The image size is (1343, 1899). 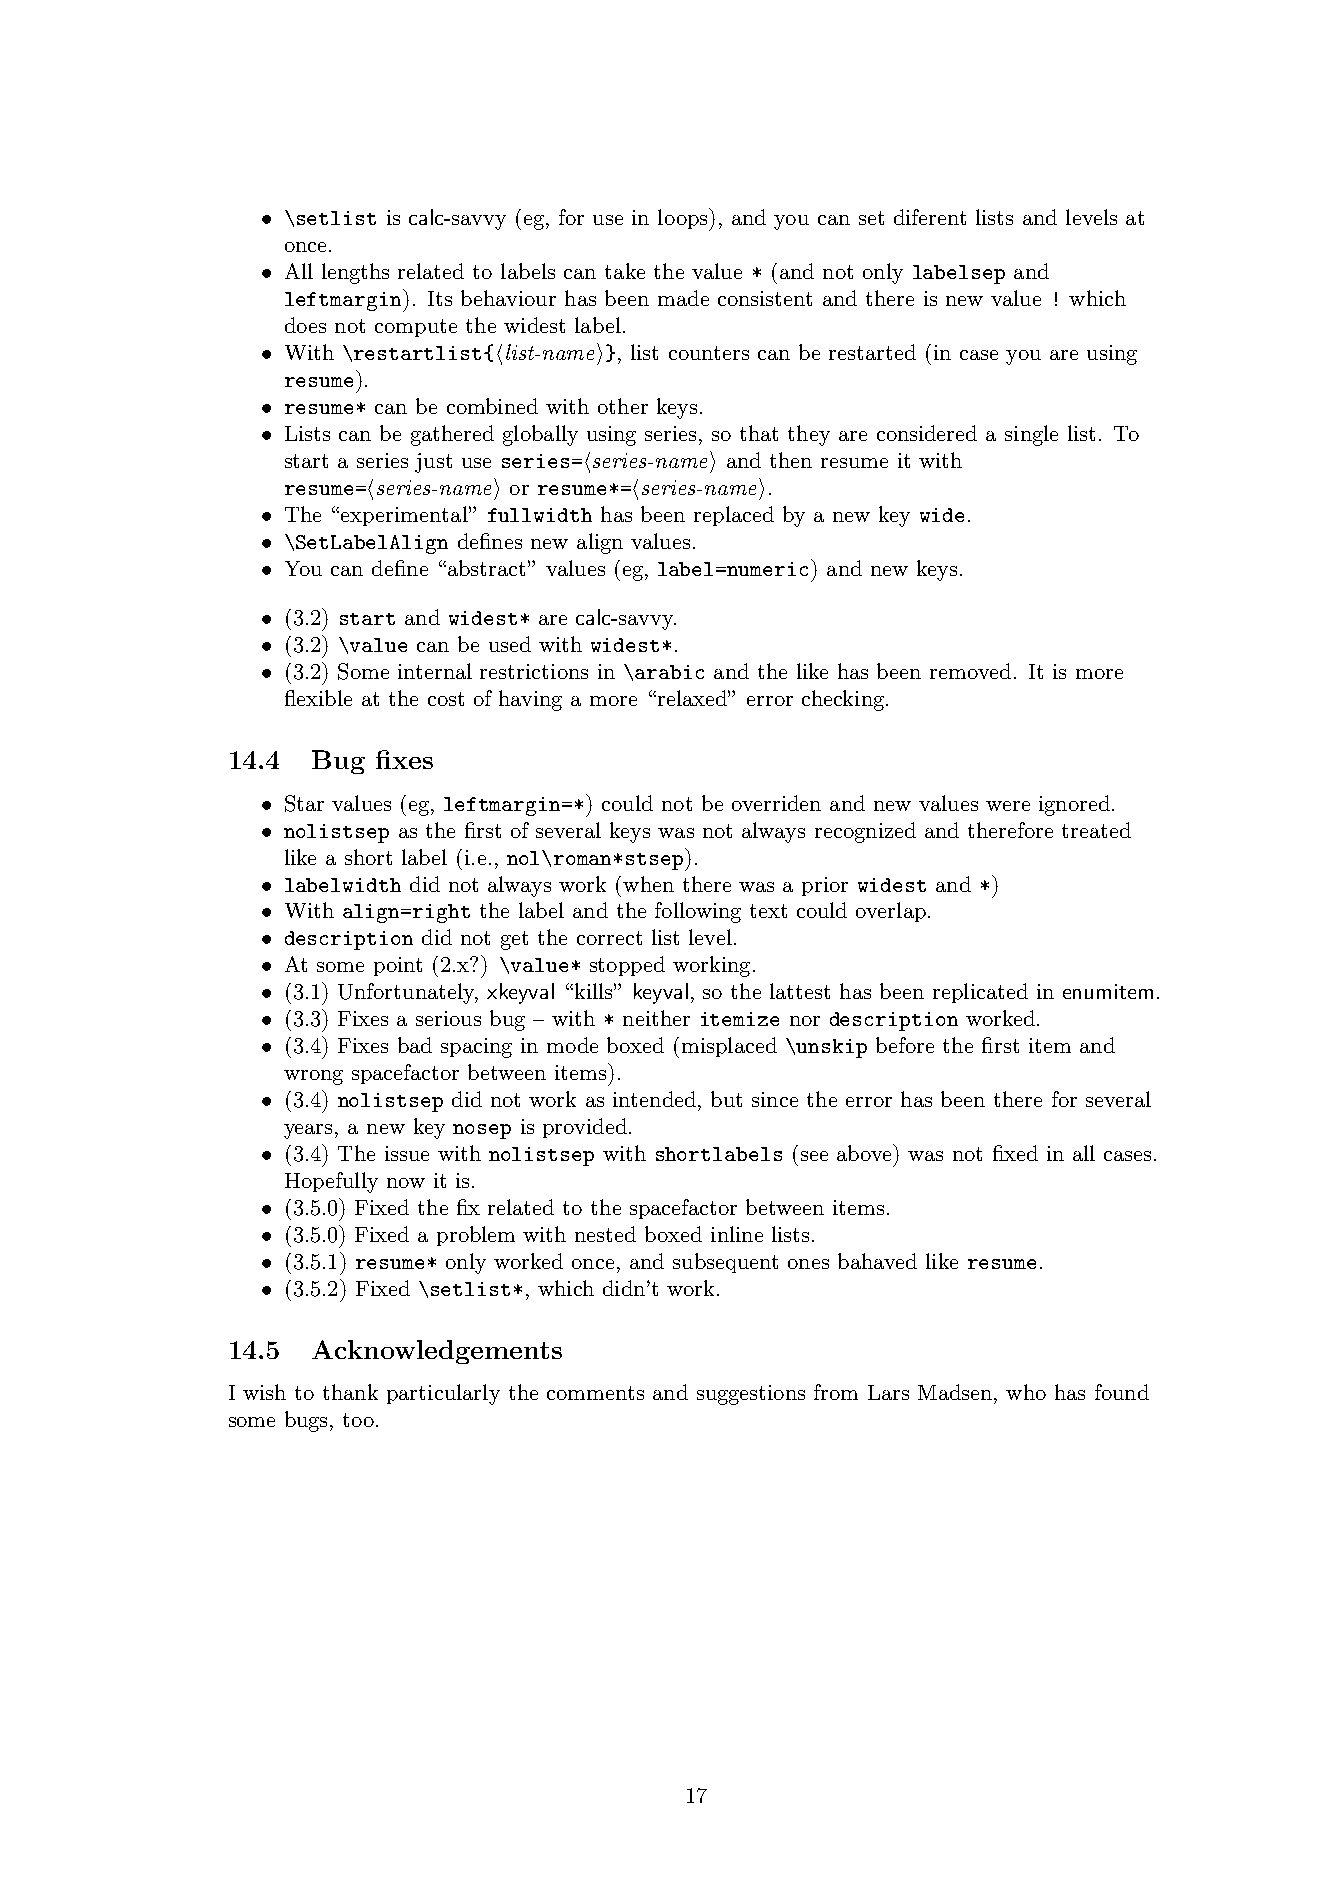 What do you see at coordinates (435, 671) in the document?
I see `internal` at bounding box center [435, 671].
